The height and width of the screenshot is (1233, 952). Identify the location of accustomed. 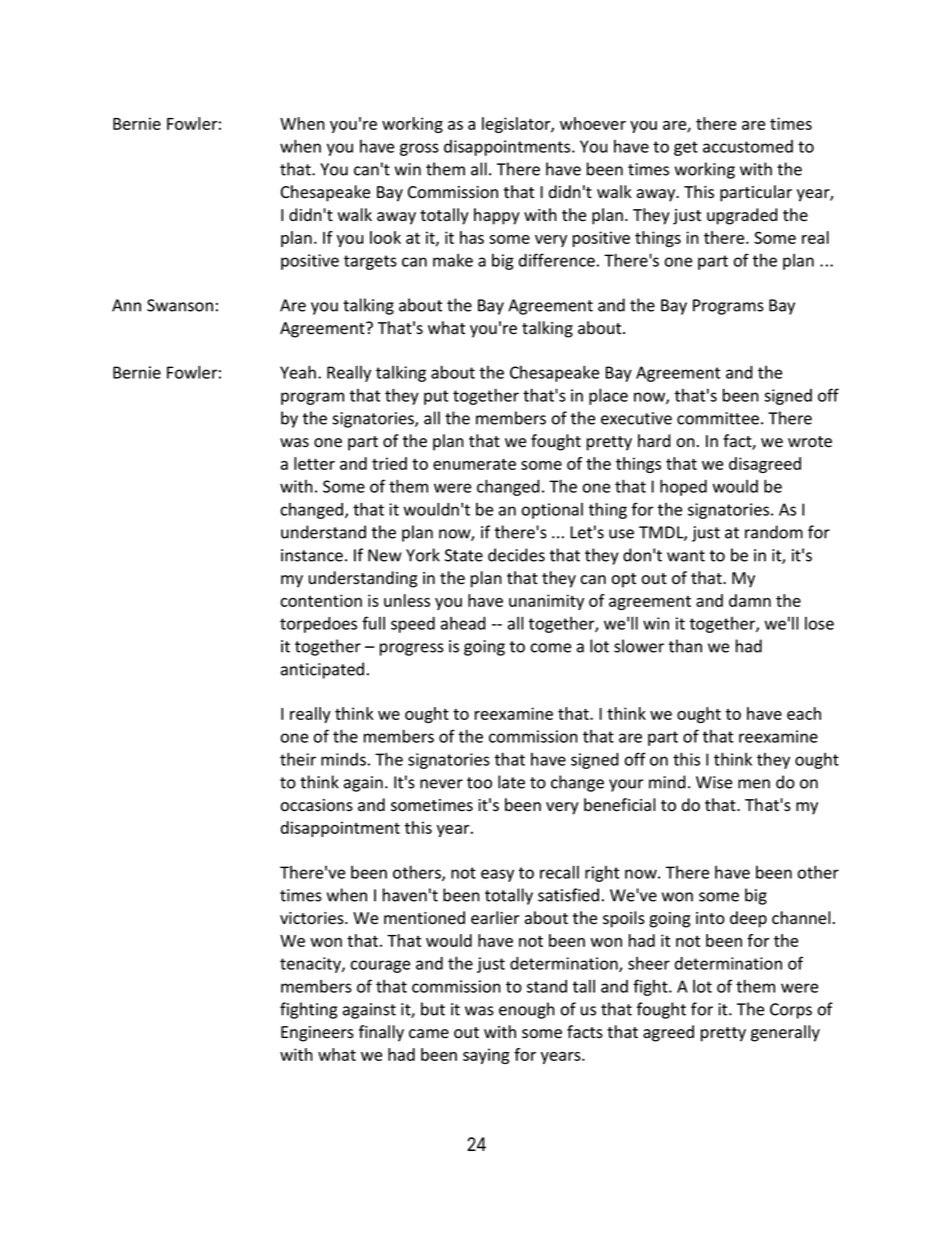
(748, 146).
